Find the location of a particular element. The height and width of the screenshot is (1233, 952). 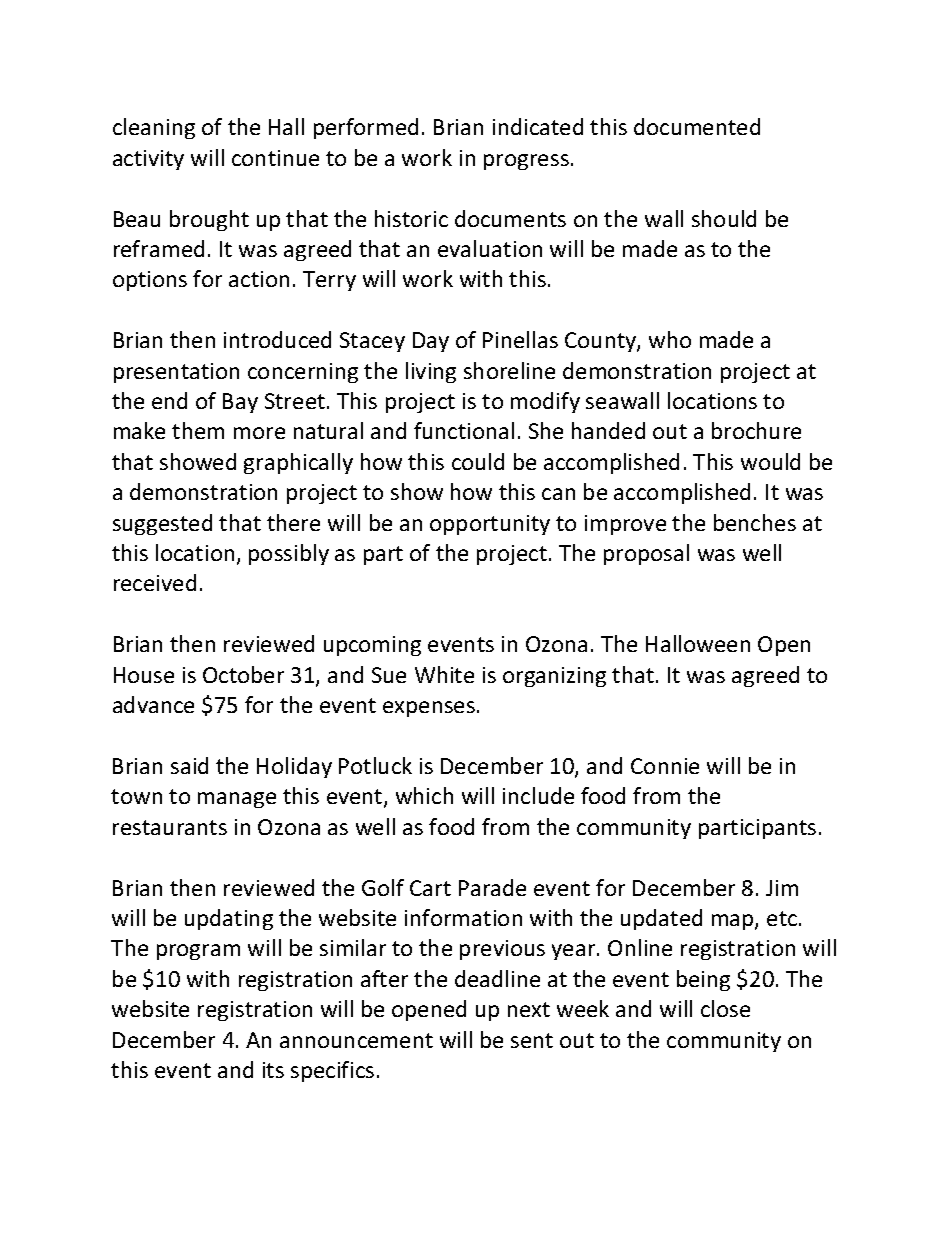

continue is located at coordinates (275, 158).
